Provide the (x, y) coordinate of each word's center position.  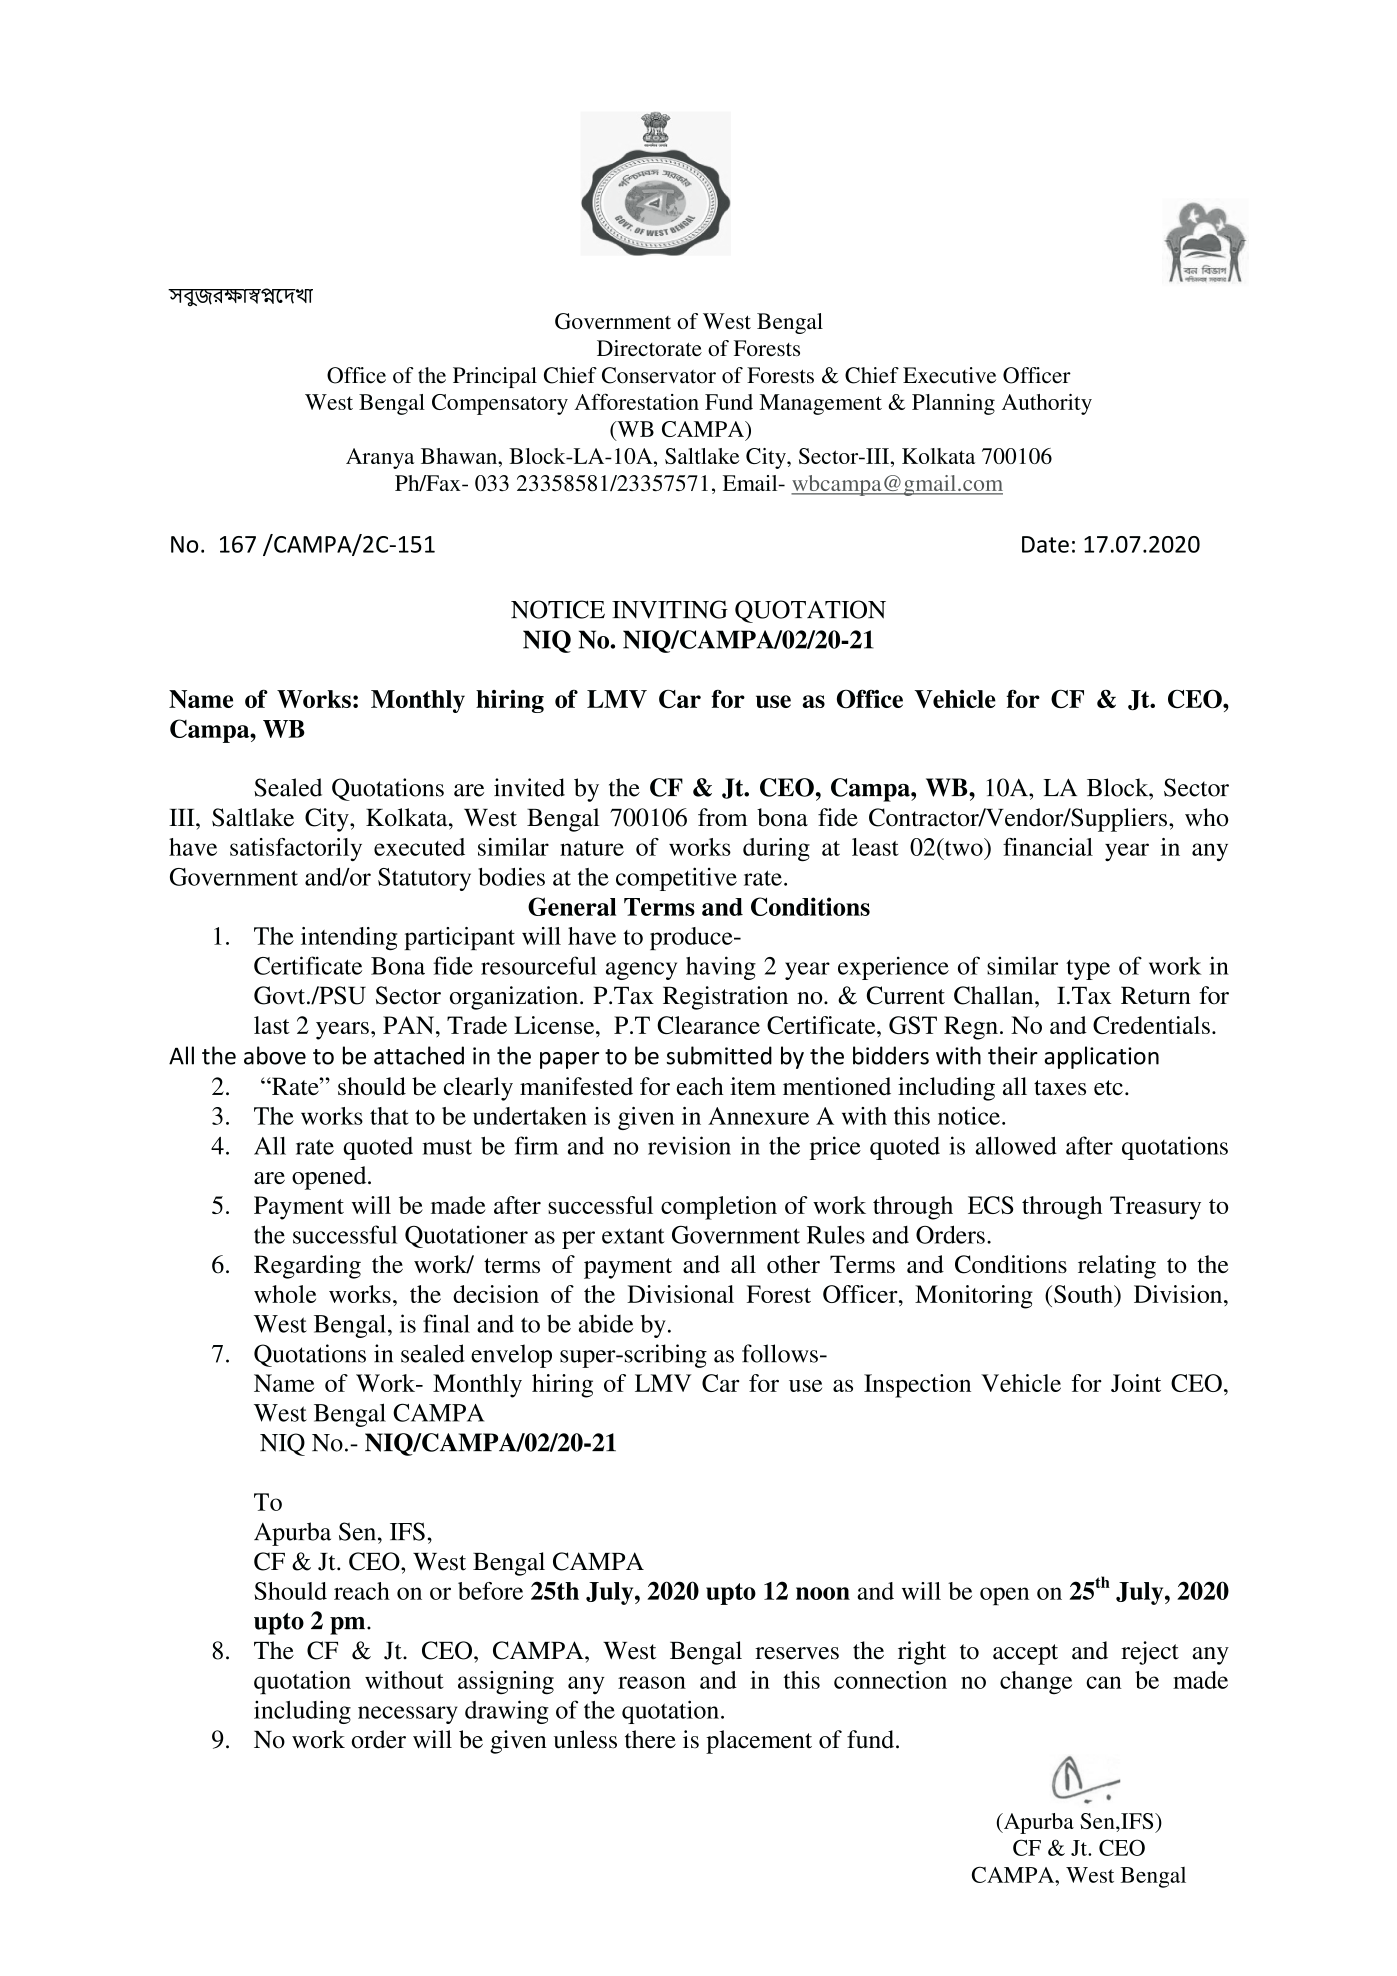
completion (719, 1208)
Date (1045, 544)
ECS (991, 1205)
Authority (1047, 404)
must (447, 1147)
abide (606, 1323)
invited (529, 787)
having (721, 968)
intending (349, 938)
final (446, 1323)
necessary (408, 1715)
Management (820, 404)
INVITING (670, 609)
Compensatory (500, 404)
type (1088, 970)
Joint (1136, 1383)
